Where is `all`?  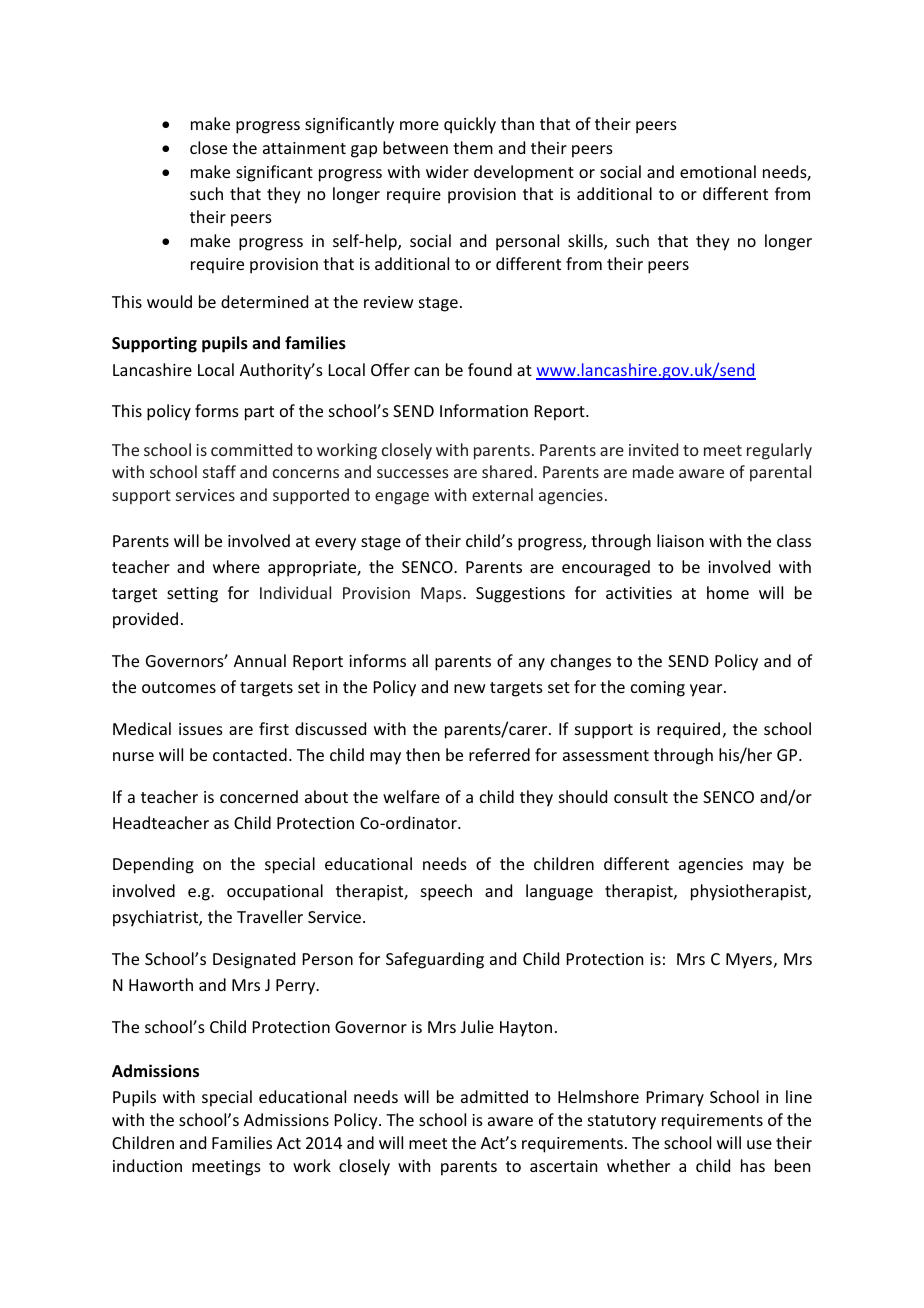 all is located at coordinates (420, 660).
